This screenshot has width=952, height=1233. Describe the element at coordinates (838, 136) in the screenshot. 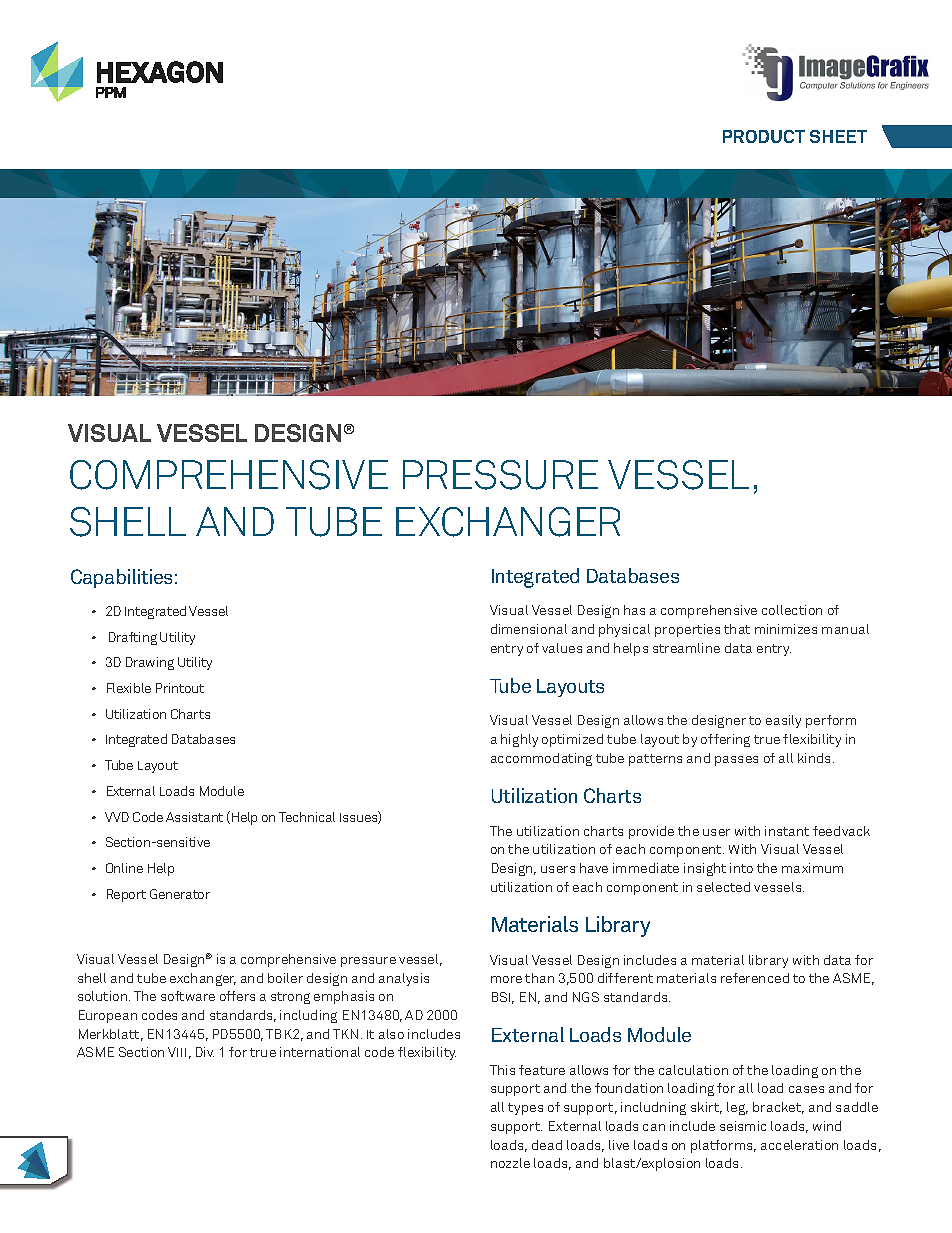

I see `SHEET` at that location.
